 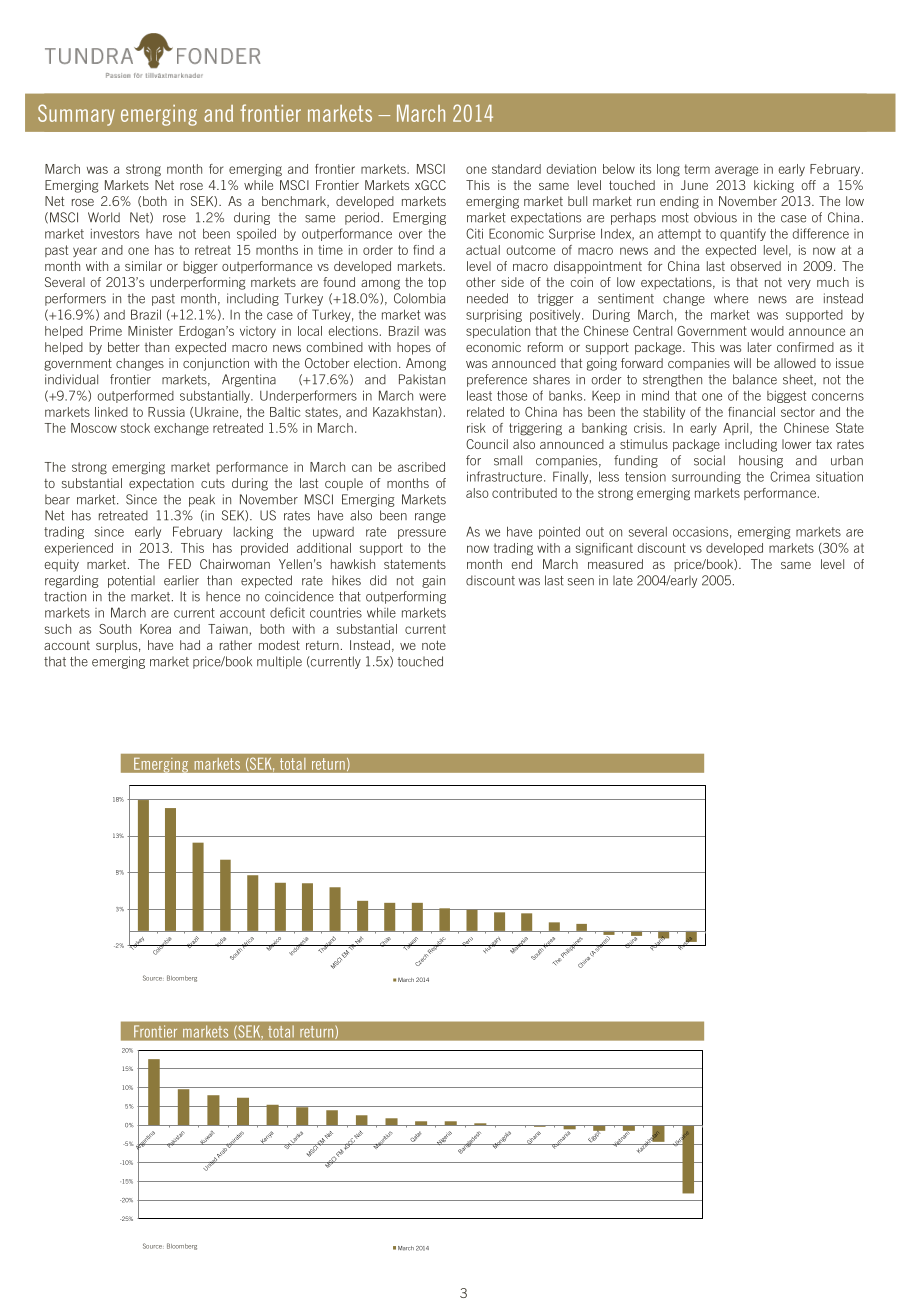 What do you see at coordinates (755, 379) in the document?
I see `balance` at bounding box center [755, 379].
